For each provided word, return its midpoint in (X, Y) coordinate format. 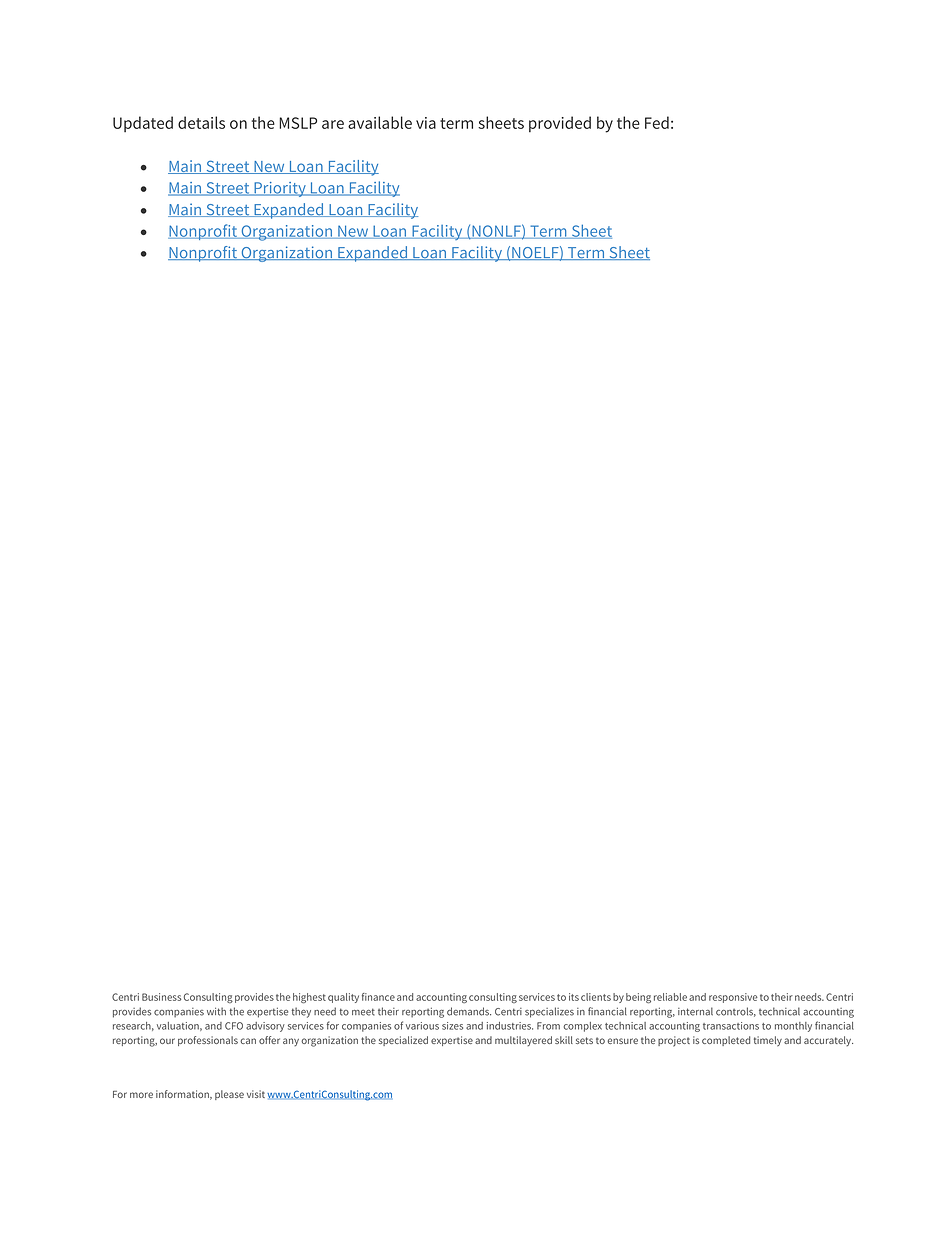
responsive (733, 998)
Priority (280, 189)
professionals (208, 1041)
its (574, 997)
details (201, 122)
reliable (670, 997)
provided (560, 124)
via (426, 123)
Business (161, 997)
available (380, 122)
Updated (143, 124)
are (333, 124)
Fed (657, 122)
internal (695, 1011)
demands (469, 1011)
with (216, 1011)
